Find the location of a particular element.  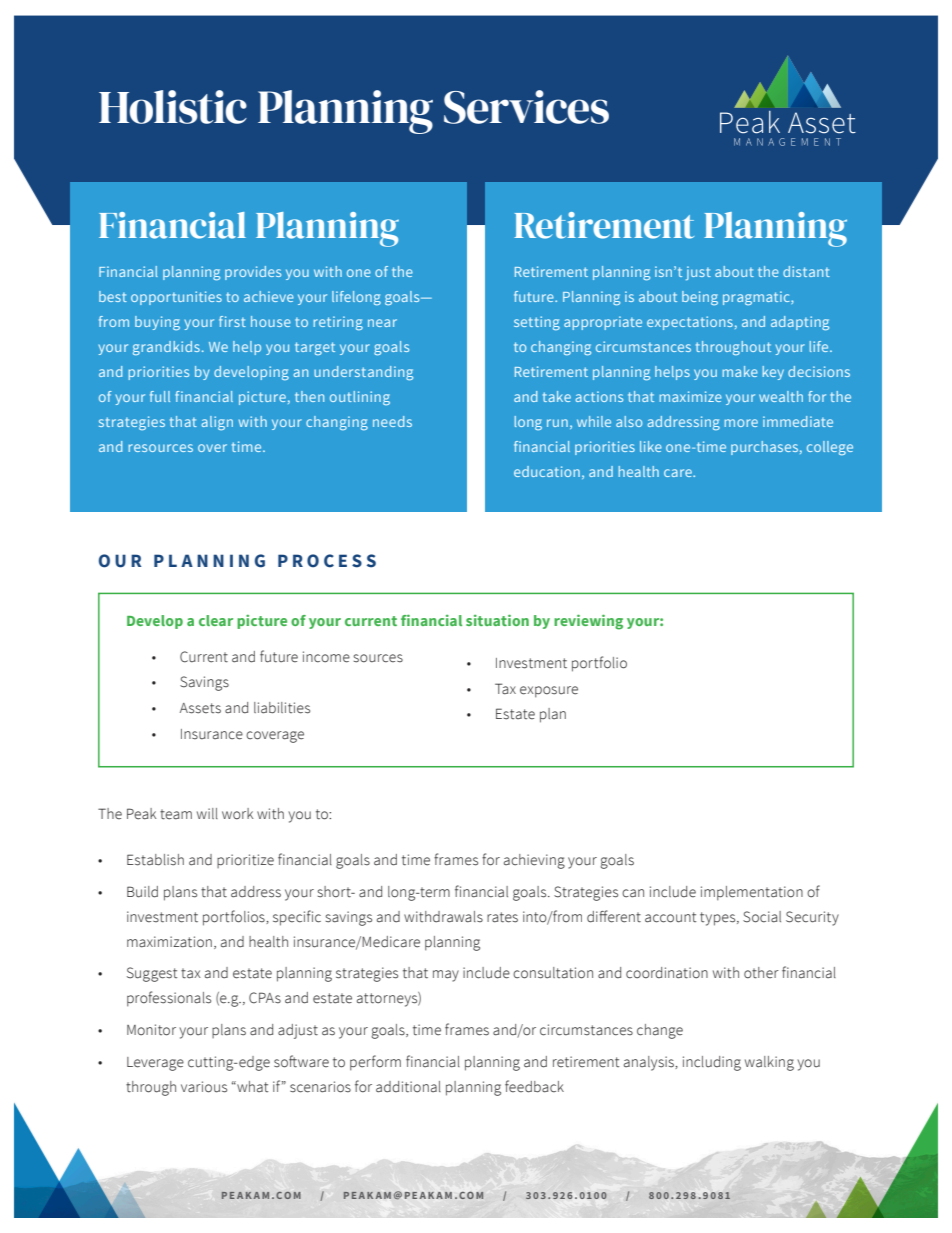

Services is located at coordinates (526, 107).
